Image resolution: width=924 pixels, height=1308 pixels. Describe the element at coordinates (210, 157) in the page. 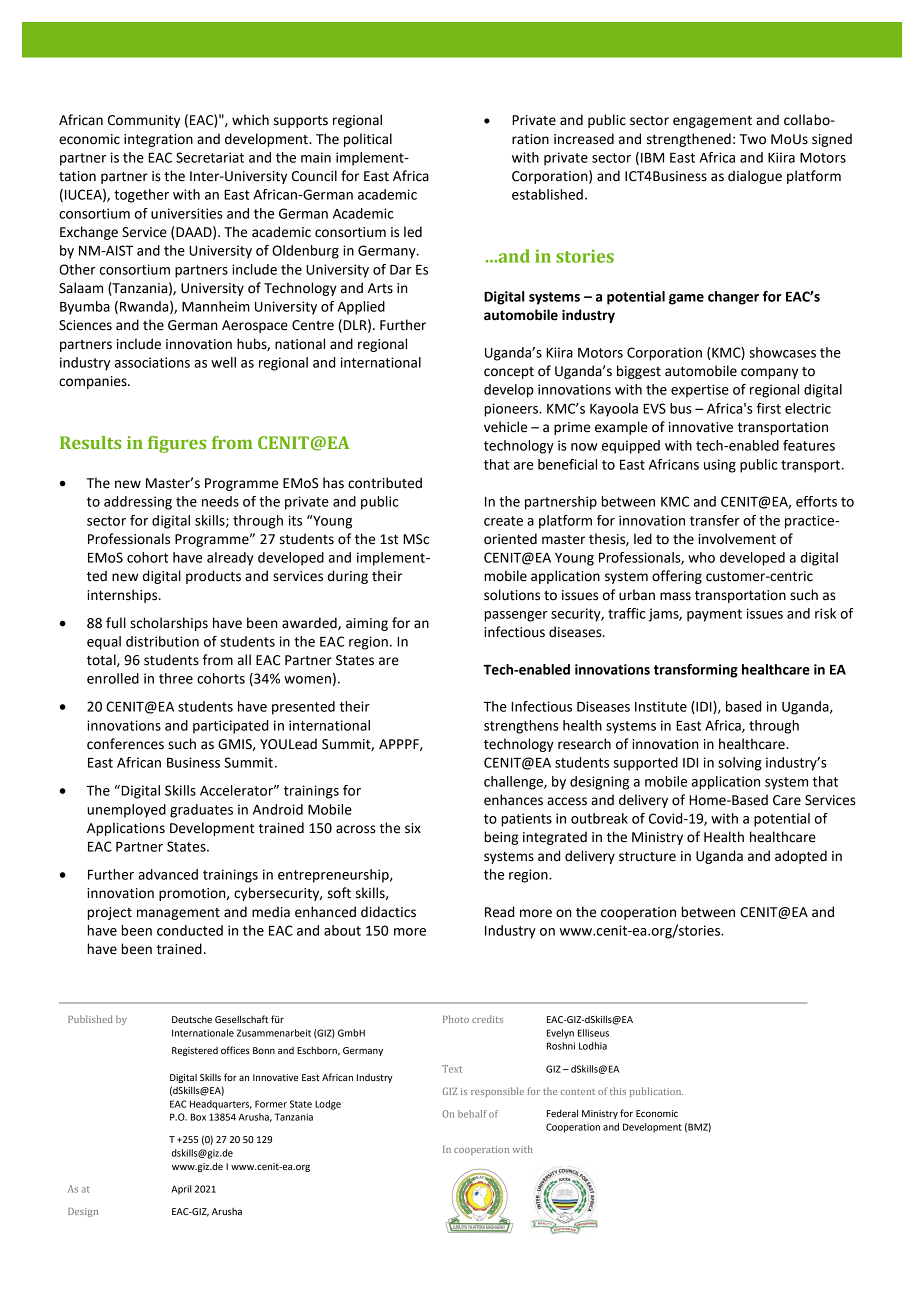

I see `Secretariat` at that location.
